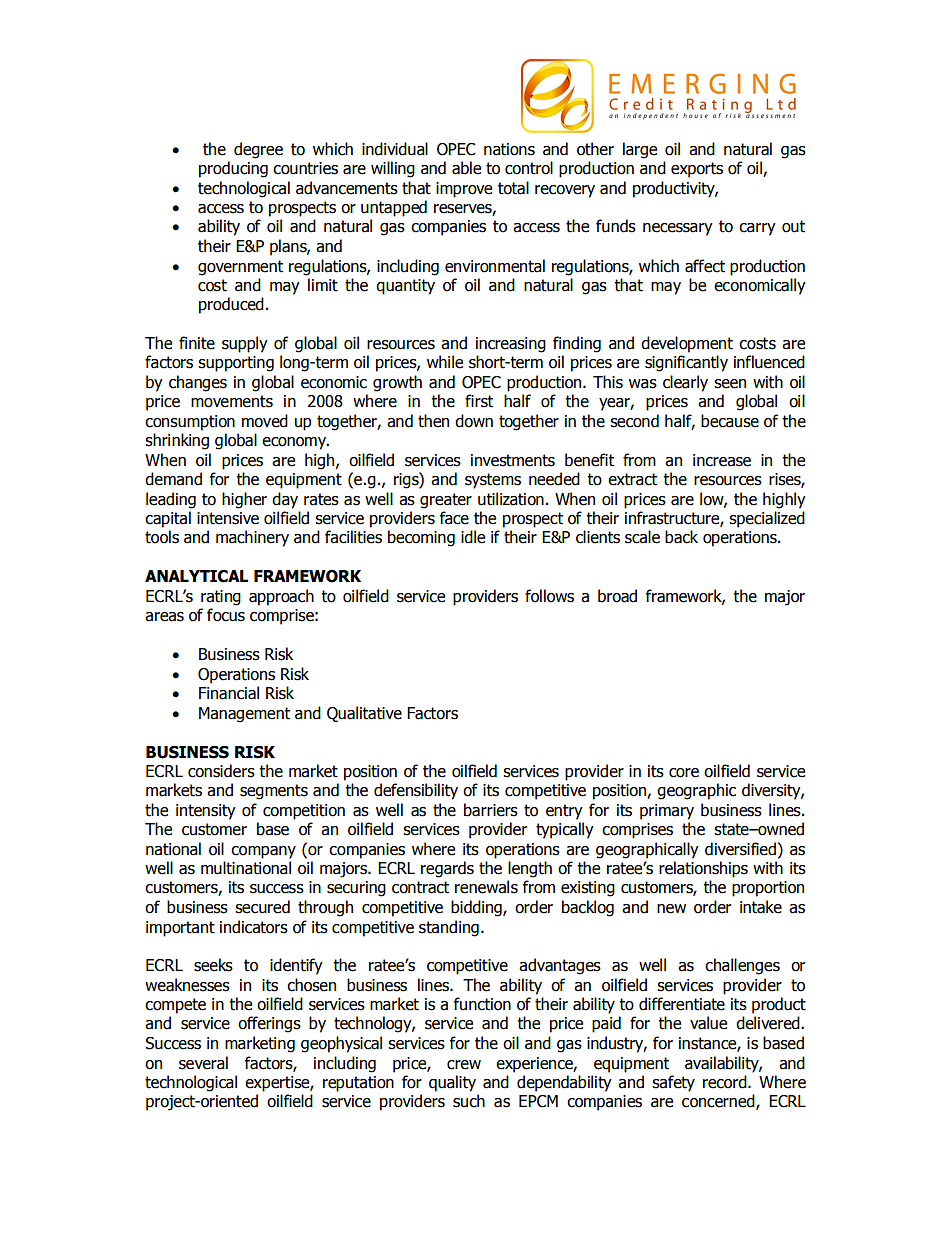  I want to click on able, so click(466, 168).
